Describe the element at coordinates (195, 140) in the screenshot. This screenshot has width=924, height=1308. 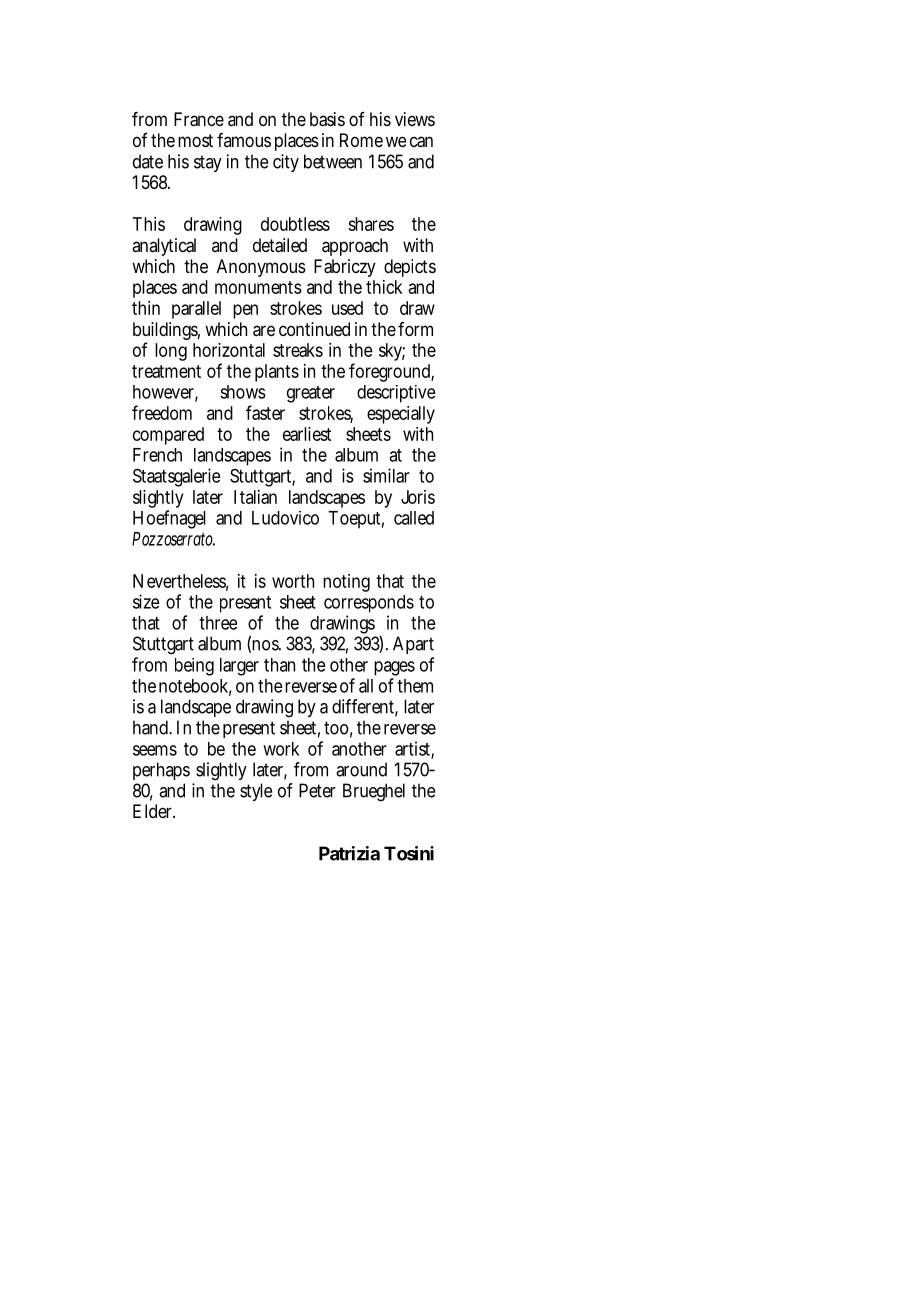
I see `most` at that location.
